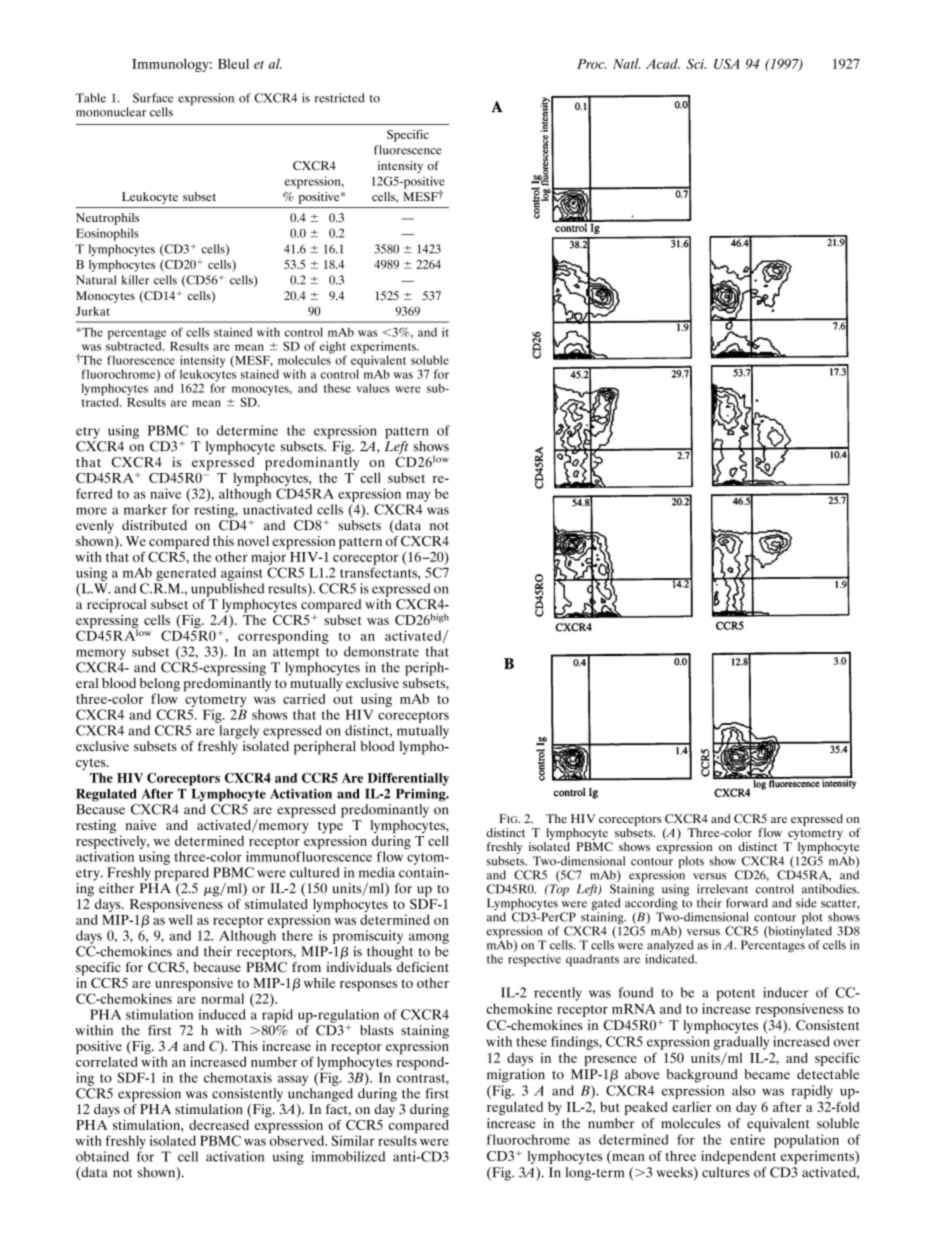 The image size is (952, 1233). What do you see at coordinates (381, 651) in the document?
I see `demonstrate` at bounding box center [381, 651].
